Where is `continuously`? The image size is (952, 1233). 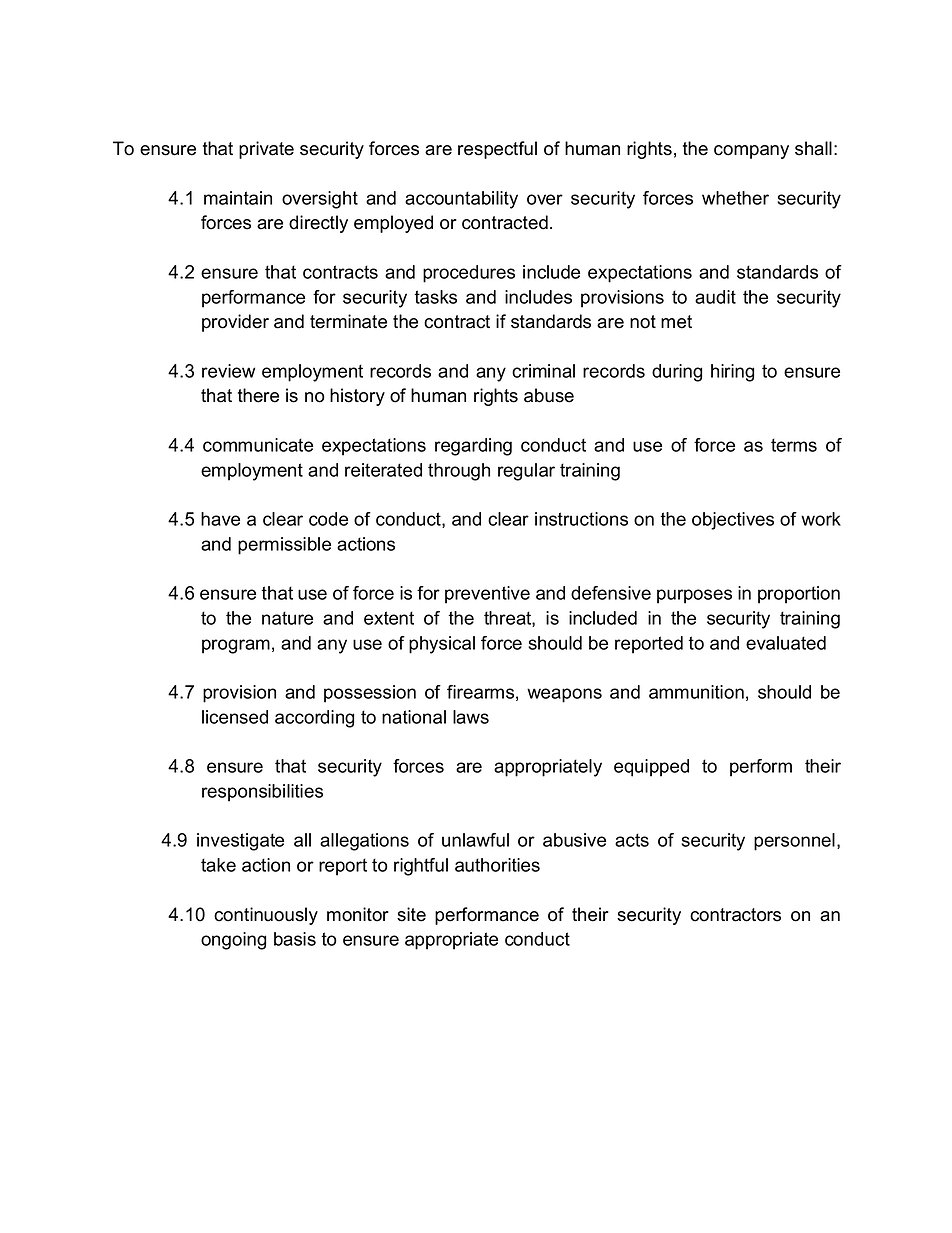
continuously is located at coordinates (266, 916).
